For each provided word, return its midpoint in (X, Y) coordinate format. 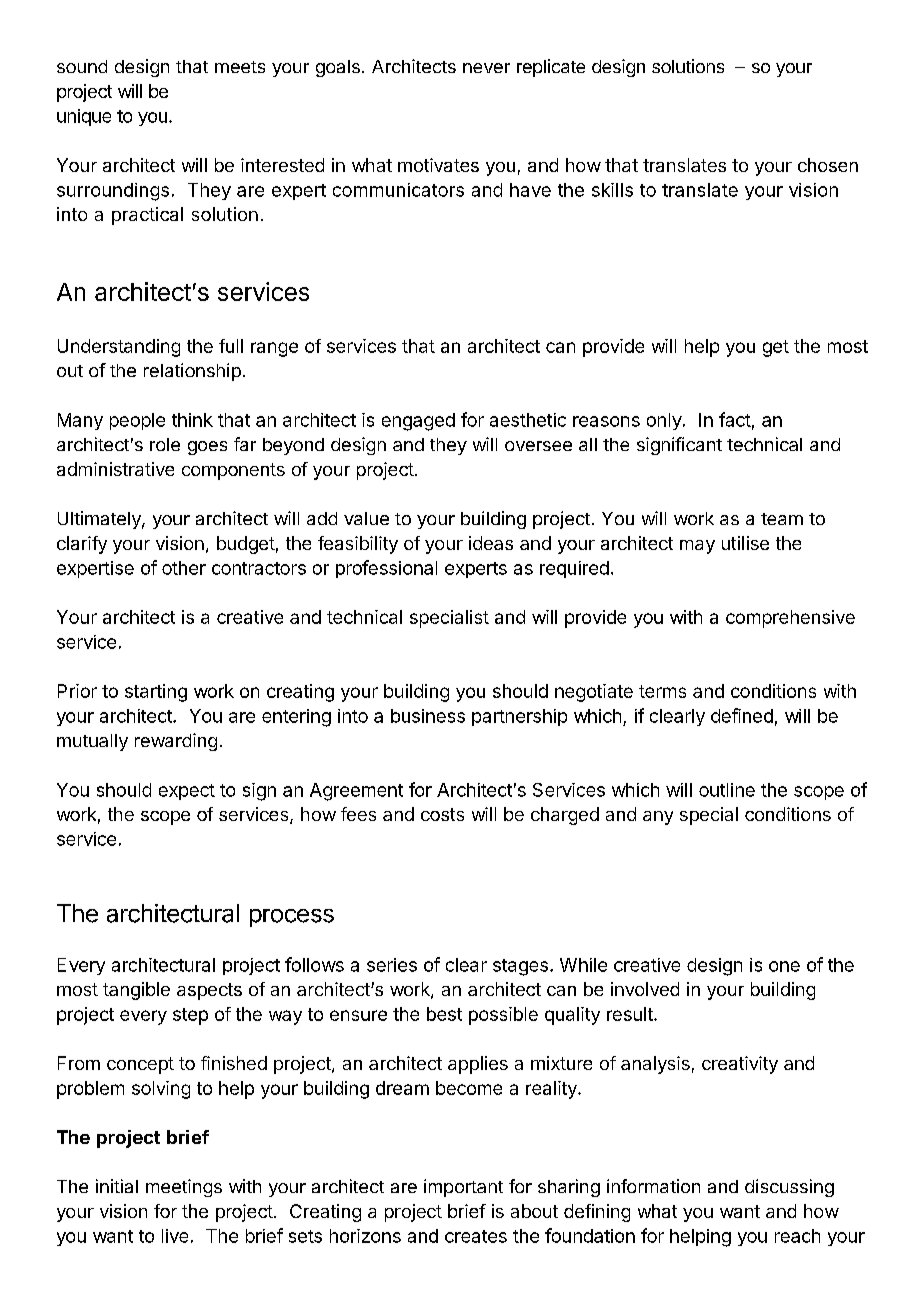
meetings (184, 1188)
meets (240, 67)
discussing (789, 1188)
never (486, 68)
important (463, 1188)
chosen (828, 165)
